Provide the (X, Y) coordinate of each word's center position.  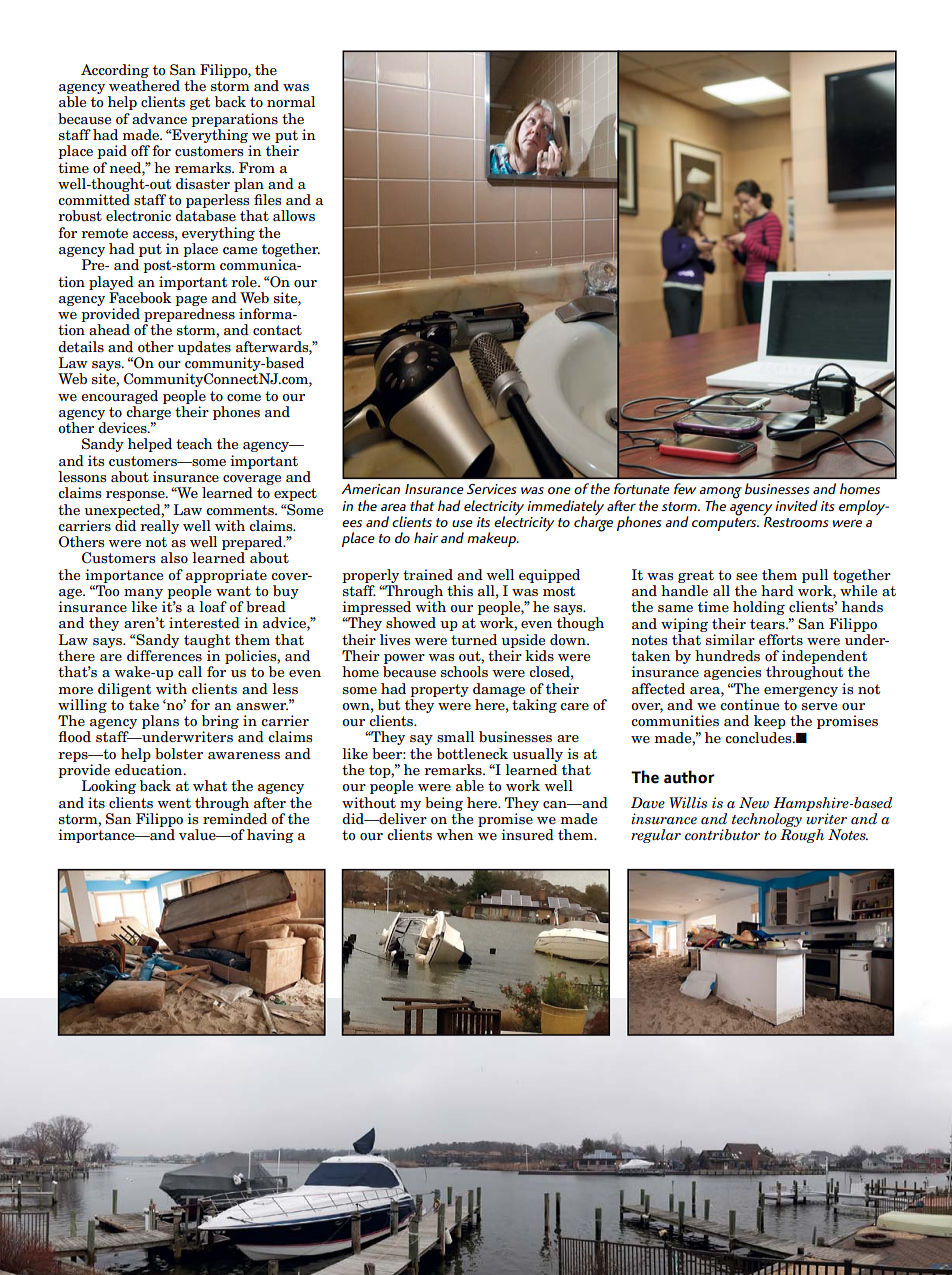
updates (204, 348)
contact (277, 330)
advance (159, 118)
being (444, 804)
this (460, 590)
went (174, 803)
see (746, 576)
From (257, 168)
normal (291, 102)
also (174, 558)
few (685, 488)
